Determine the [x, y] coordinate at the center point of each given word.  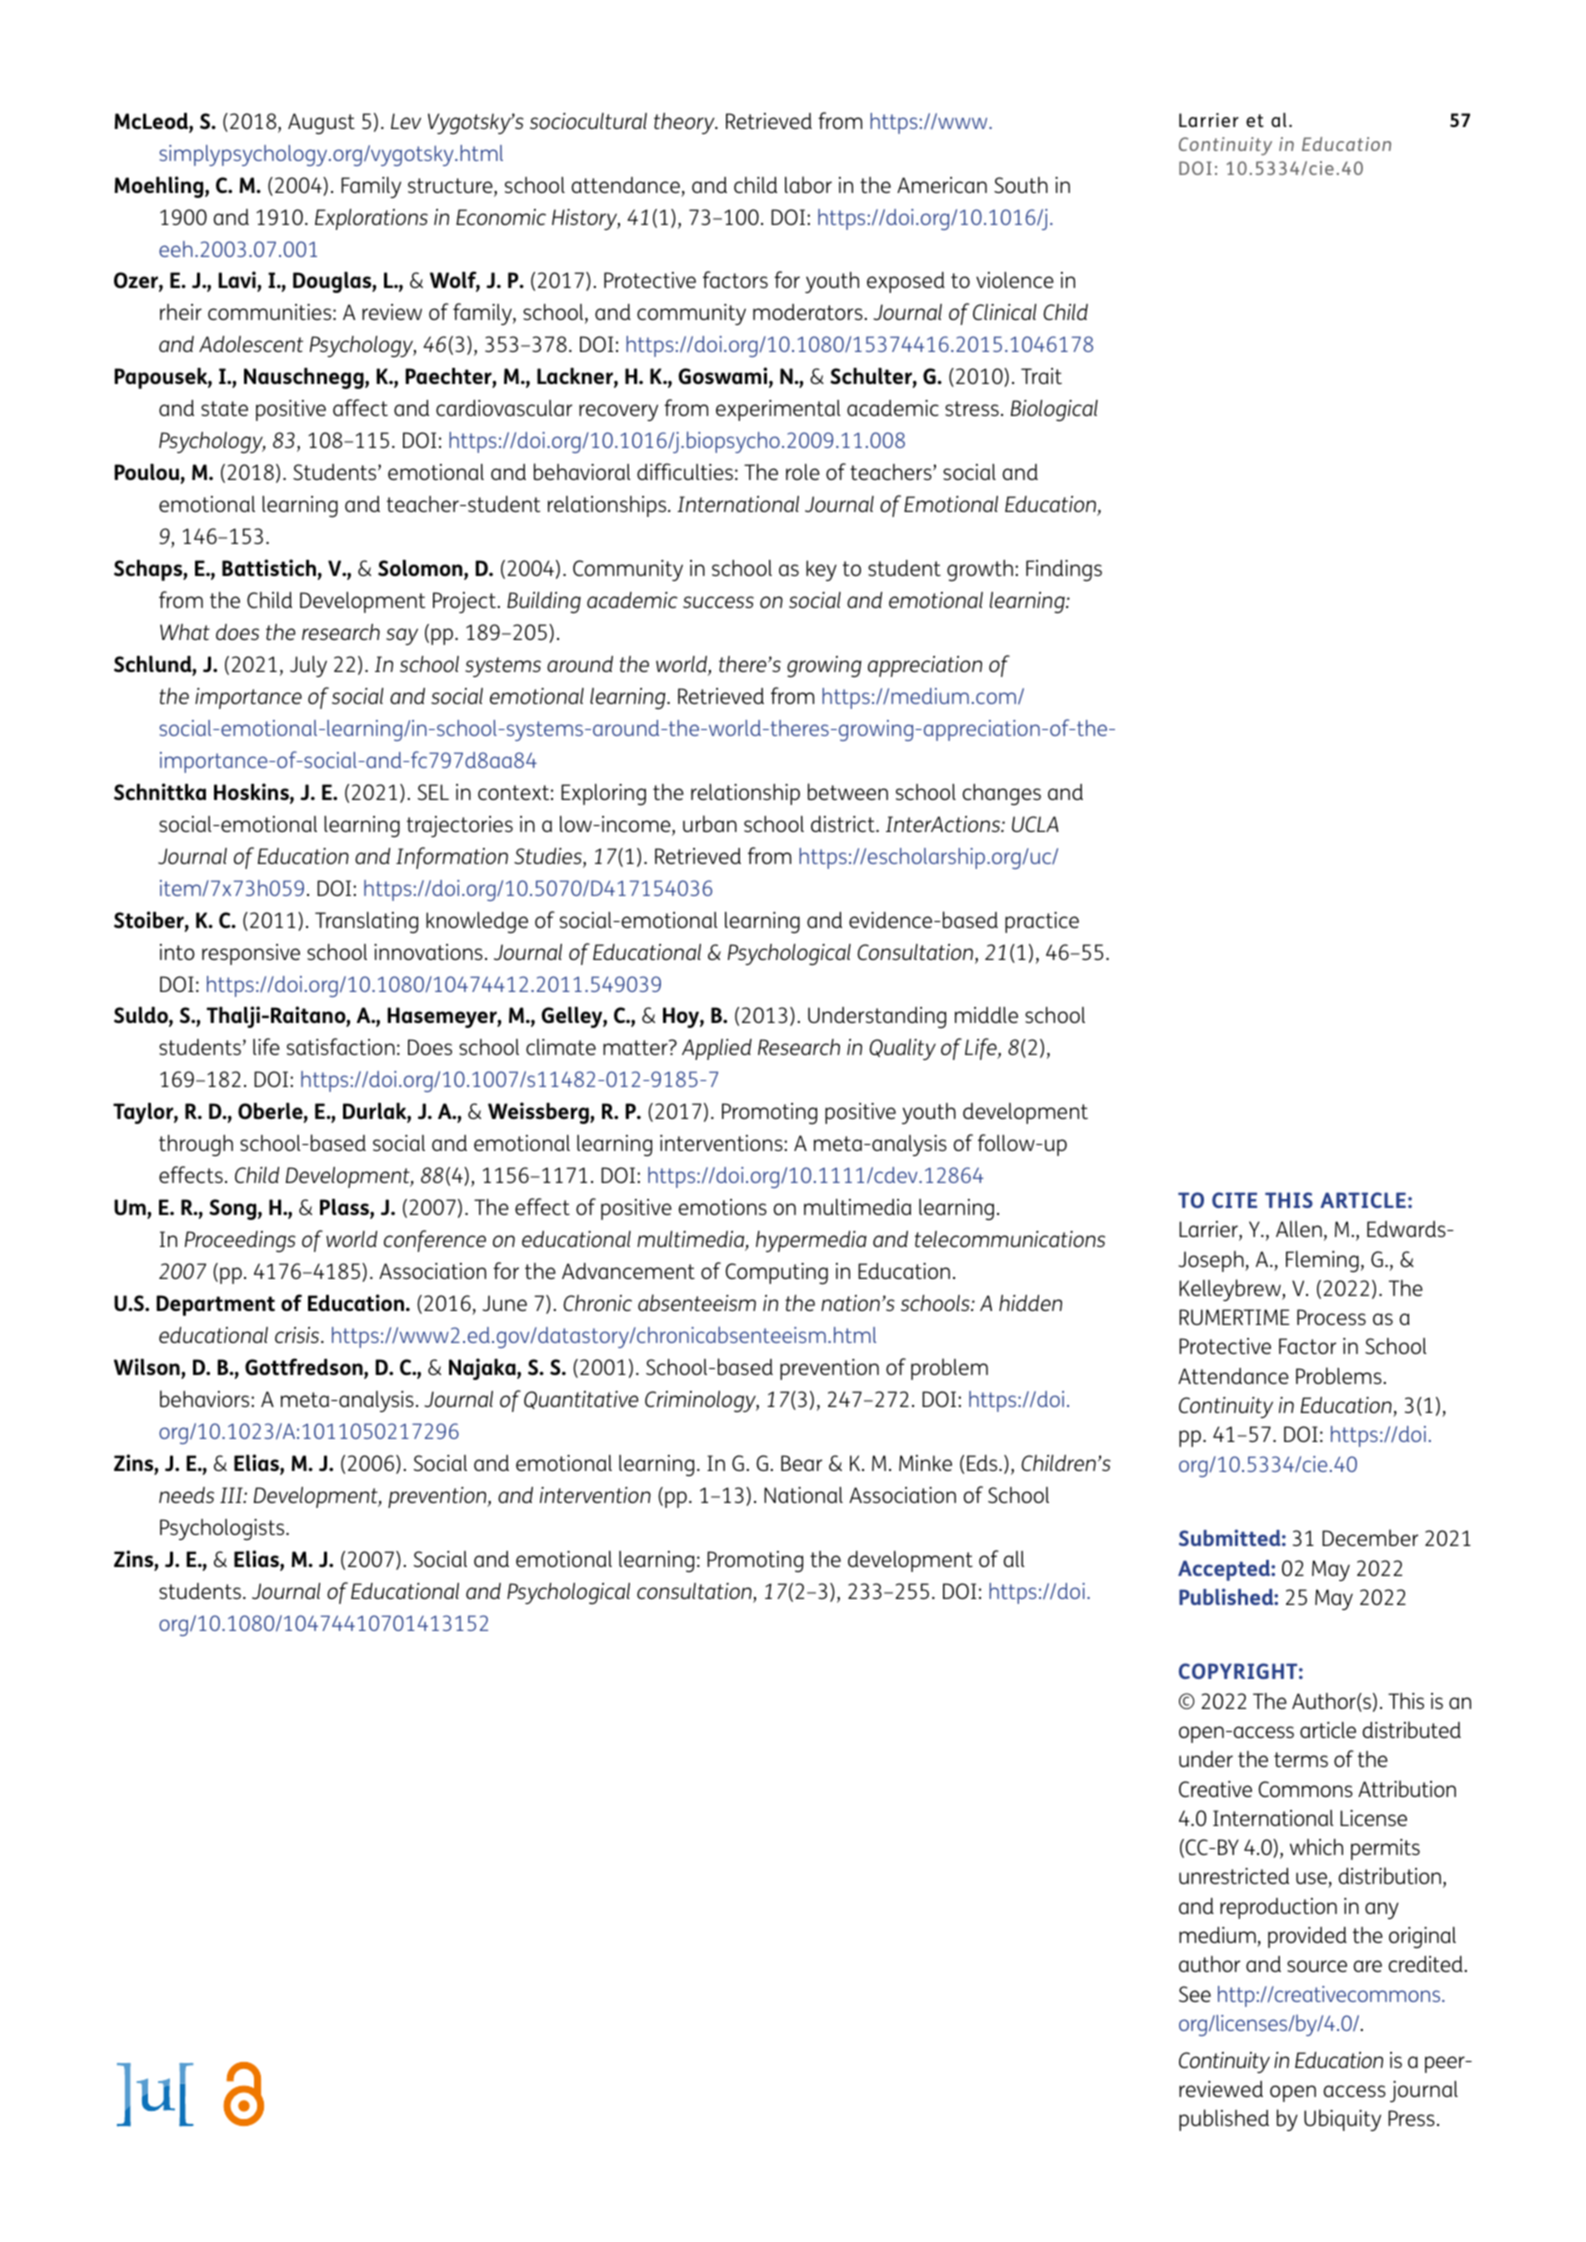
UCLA [1035, 824]
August [321, 123]
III [232, 1495]
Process [1331, 1317]
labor [808, 184]
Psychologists [223, 1529]
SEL [433, 792]
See [1195, 1994]
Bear [801, 1463]
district [844, 824]
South [1021, 185]
